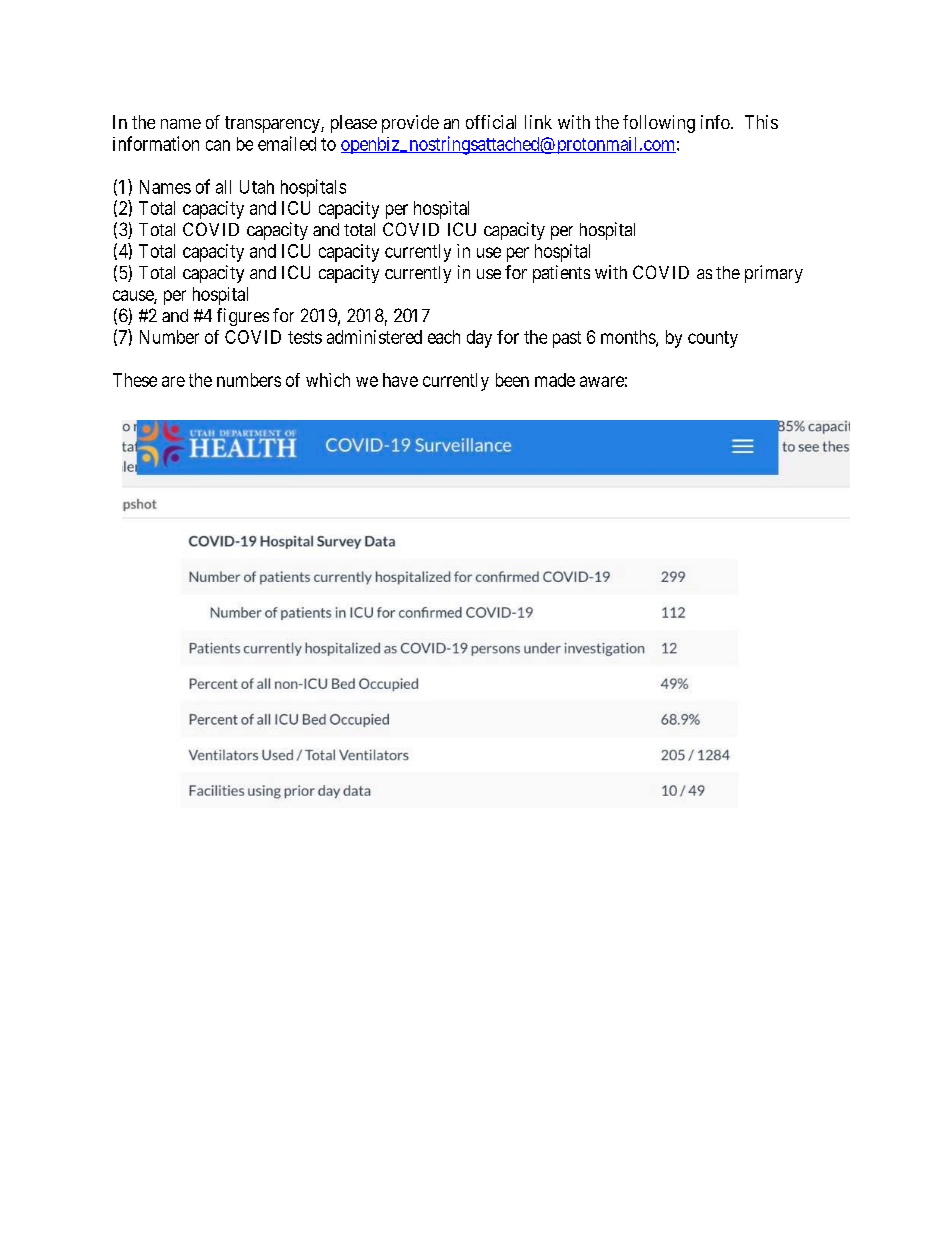 This screenshot has height=1233, width=952. Describe the element at coordinates (659, 124) in the screenshot. I see `following` at that location.
